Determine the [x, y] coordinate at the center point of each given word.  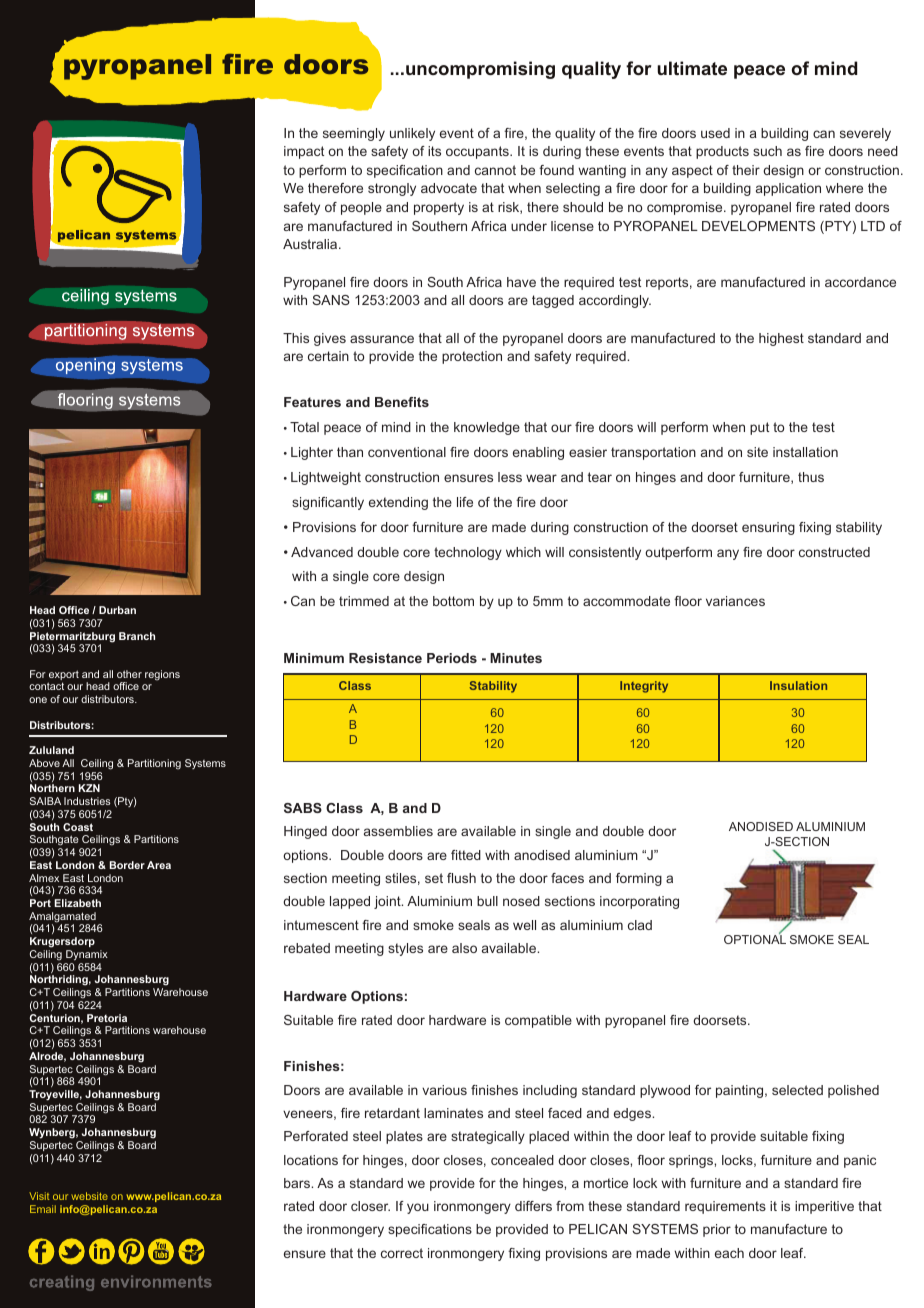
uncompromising [480, 70]
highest [781, 339]
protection [472, 357]
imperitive [824, 1207]
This [296, 338]
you [418, 1208]
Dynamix [87, 955]
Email [43, 1209]
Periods [452, 658]
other [129, 674]
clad [640, 925]
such [767, 151]
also [464, 948]
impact [304, 152]
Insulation [798, 685]
